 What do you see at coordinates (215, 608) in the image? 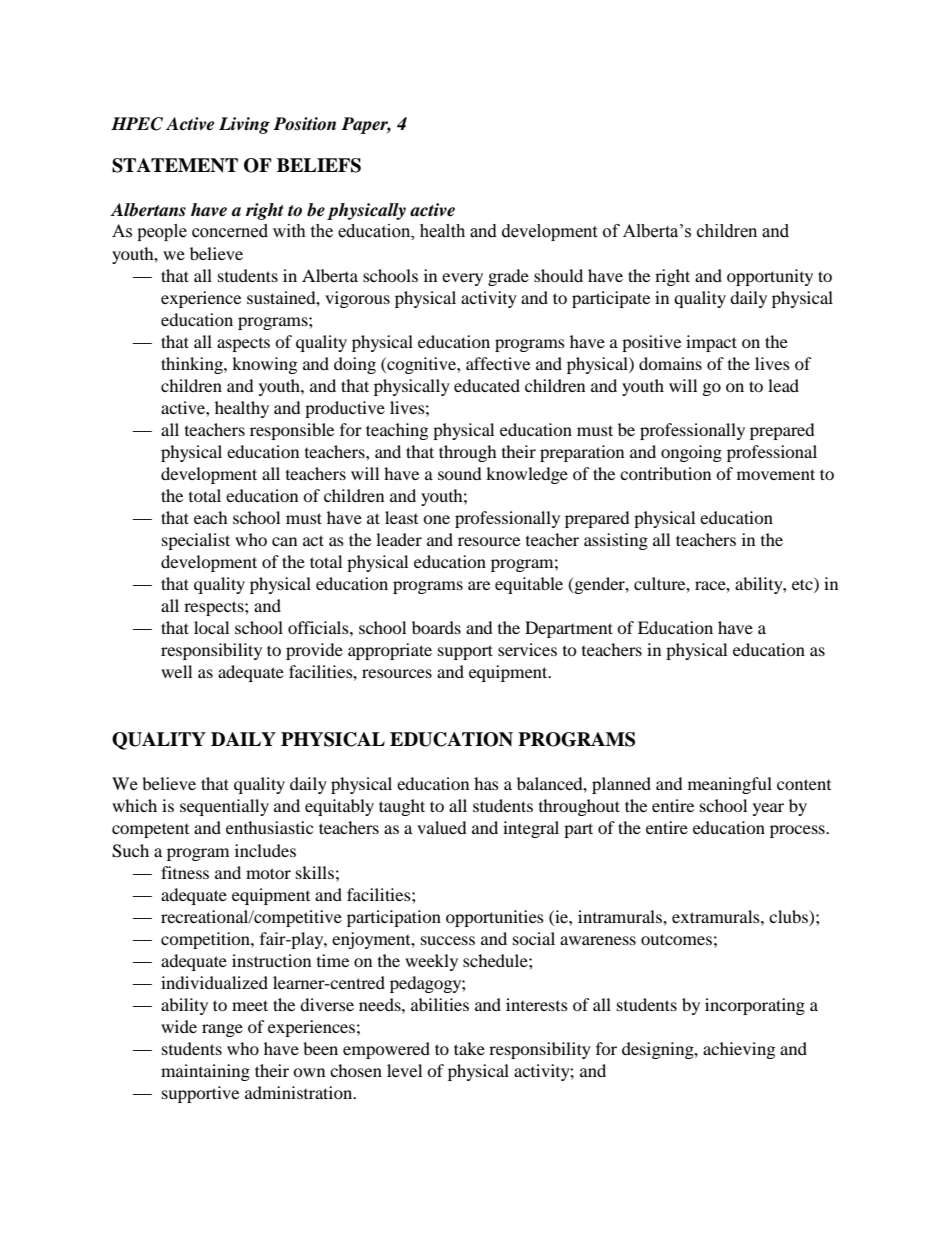
I see `respects` at bounding box center [215, 608].
